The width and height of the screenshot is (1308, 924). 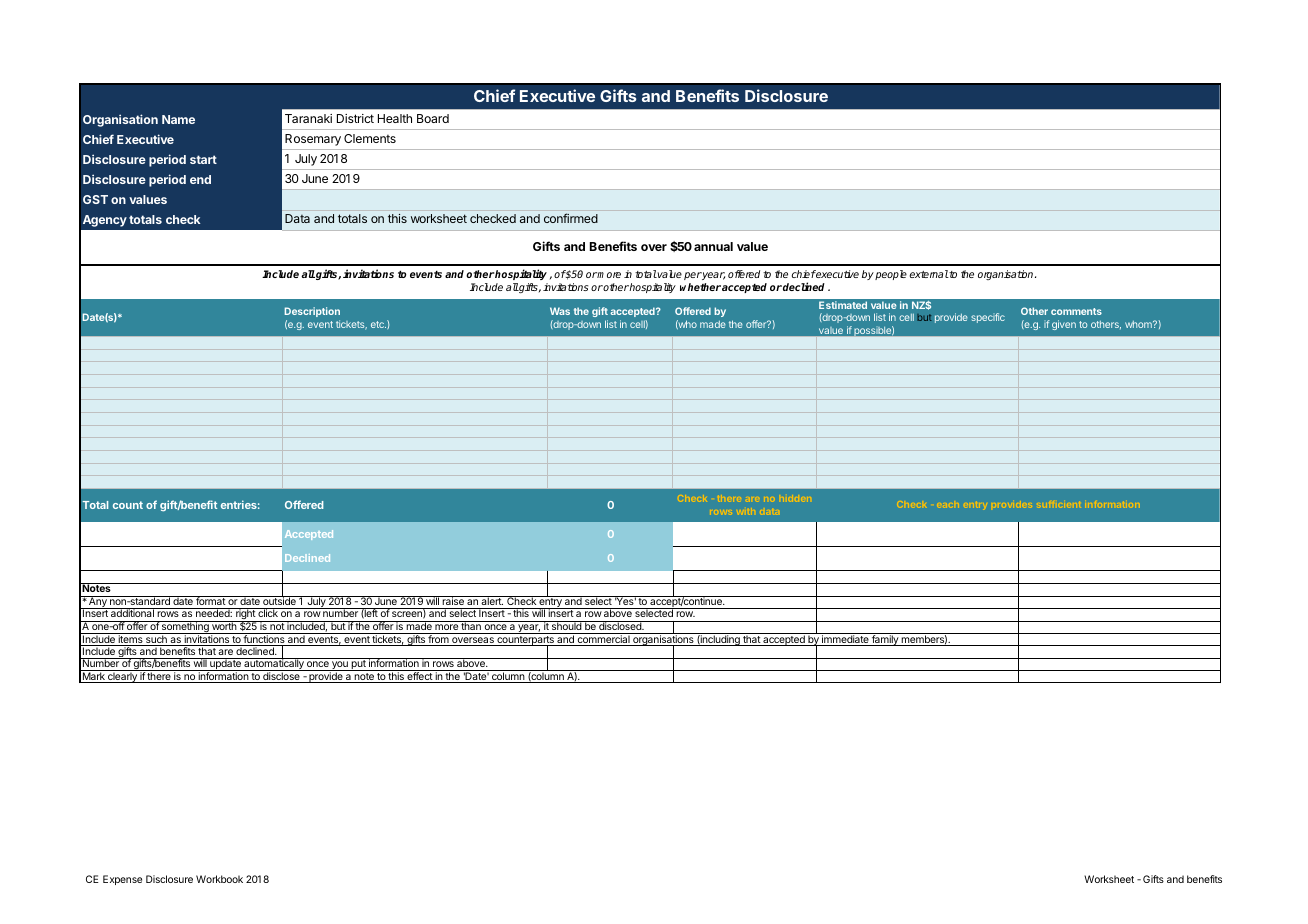 I want to click on family, so click(x=885, y=639).
